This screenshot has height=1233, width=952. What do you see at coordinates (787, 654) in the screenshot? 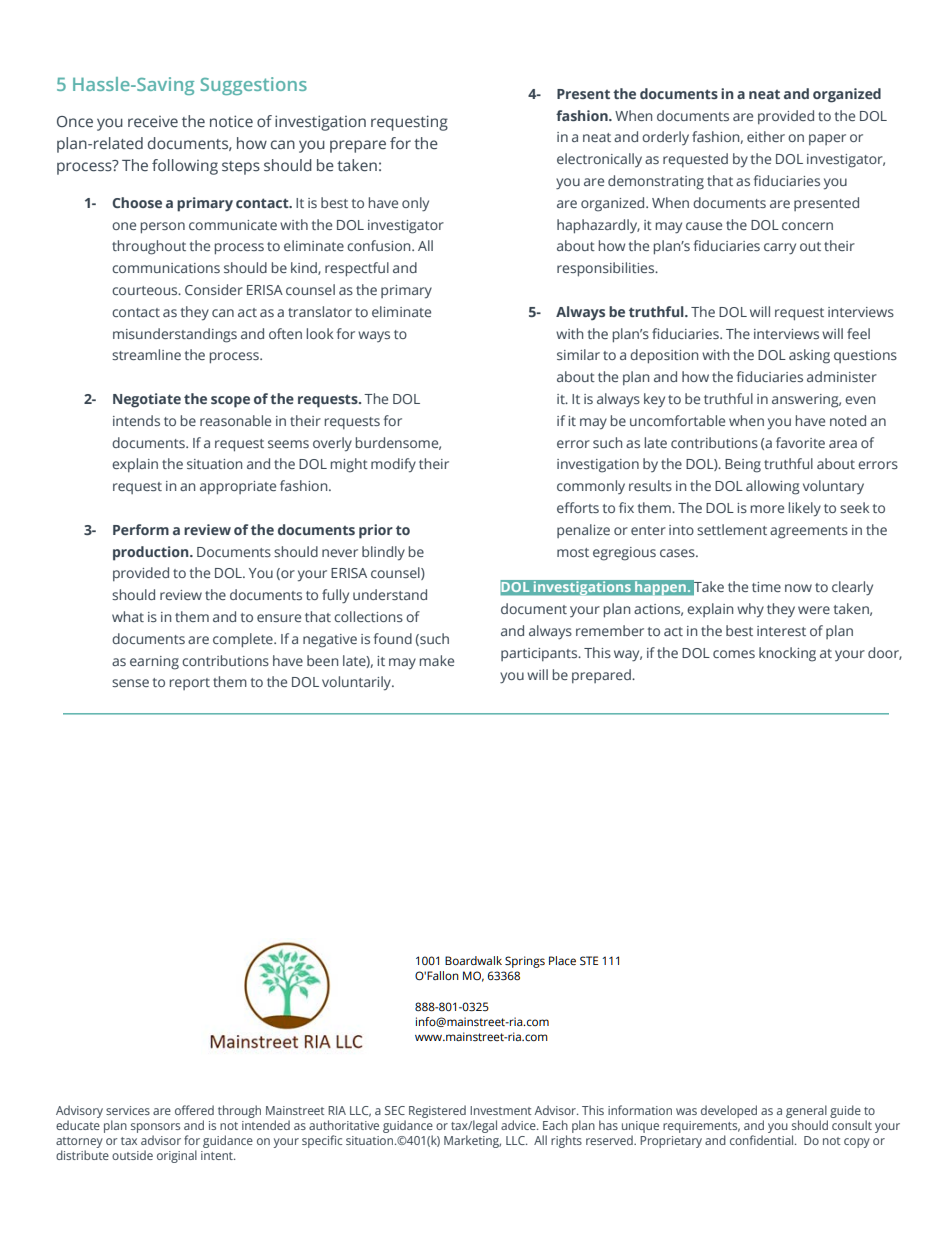
I see `knocking` at bounding box center [787, 654].
